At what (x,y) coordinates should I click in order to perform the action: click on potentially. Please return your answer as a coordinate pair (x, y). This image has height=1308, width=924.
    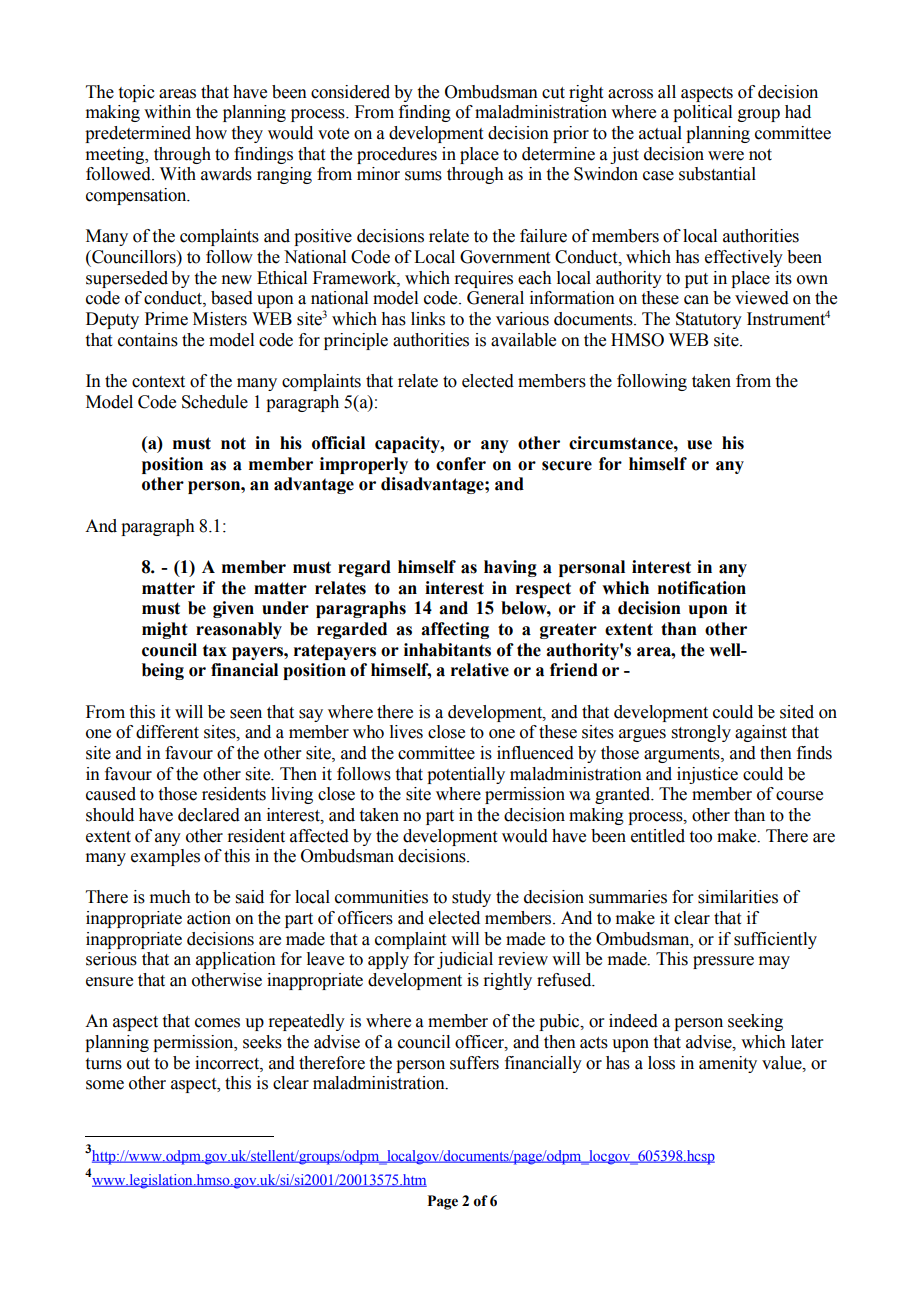
    Looking at the image, I should click on (466, 775).
